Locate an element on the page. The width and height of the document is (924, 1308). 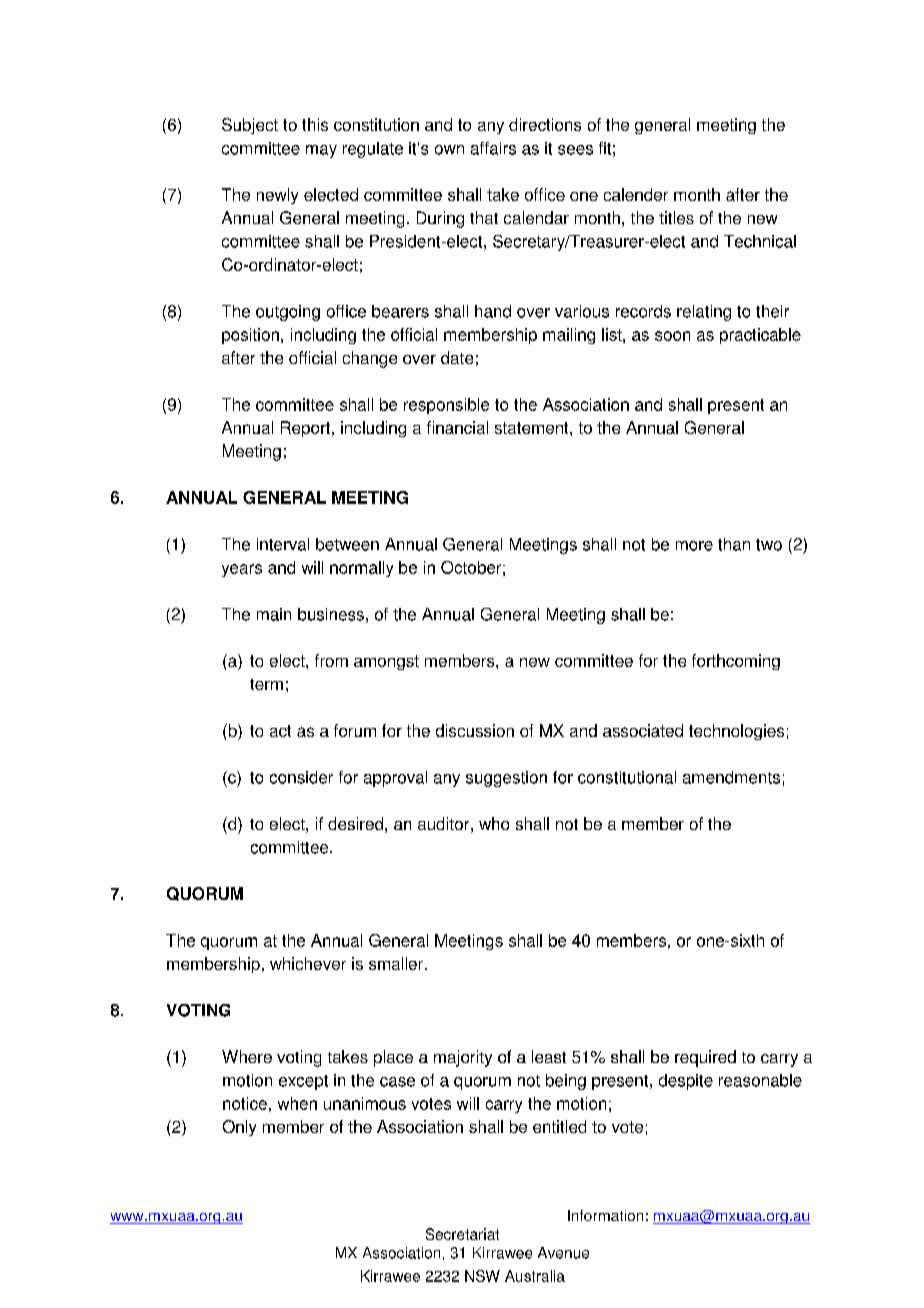
may is located at coordinates (321, 151).
